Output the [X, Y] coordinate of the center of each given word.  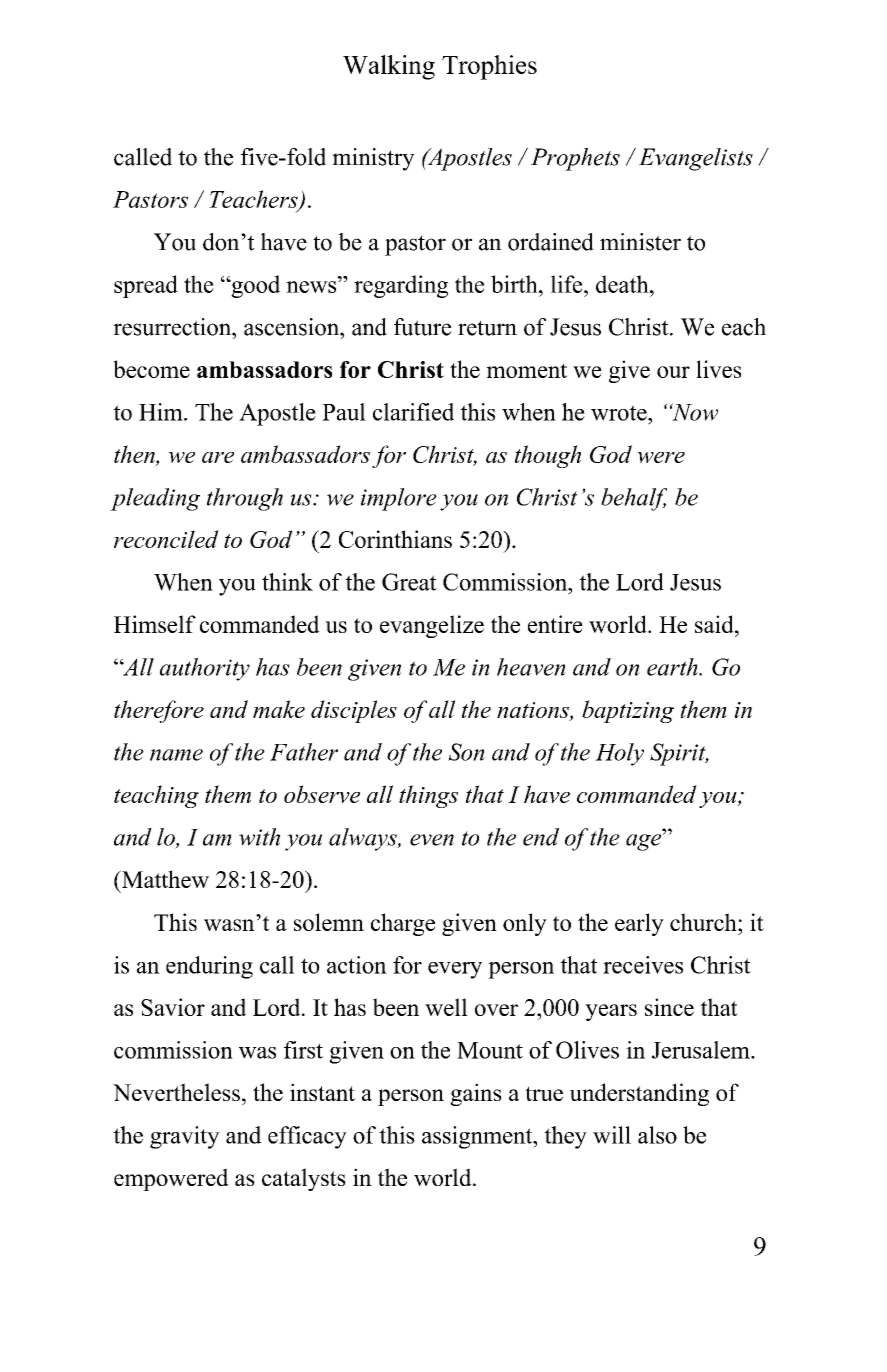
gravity [185, 1137]
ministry [373, 159]
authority [205, 669]
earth [673, 667]
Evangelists [696, 159]
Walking [389, 67]
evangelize [432, 626]
